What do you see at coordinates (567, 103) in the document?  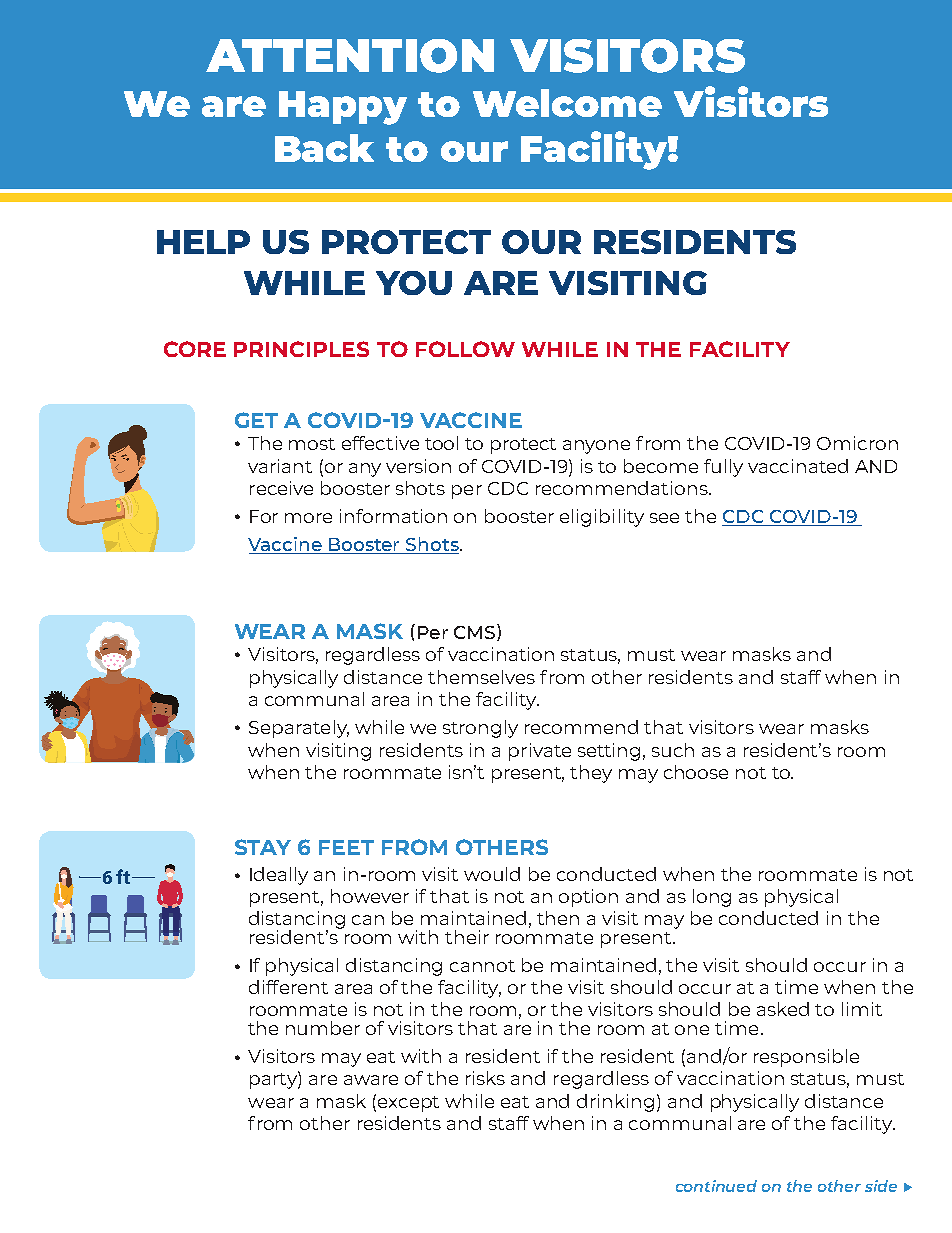 I see `Welcome` at bounding box center [567, 103].
